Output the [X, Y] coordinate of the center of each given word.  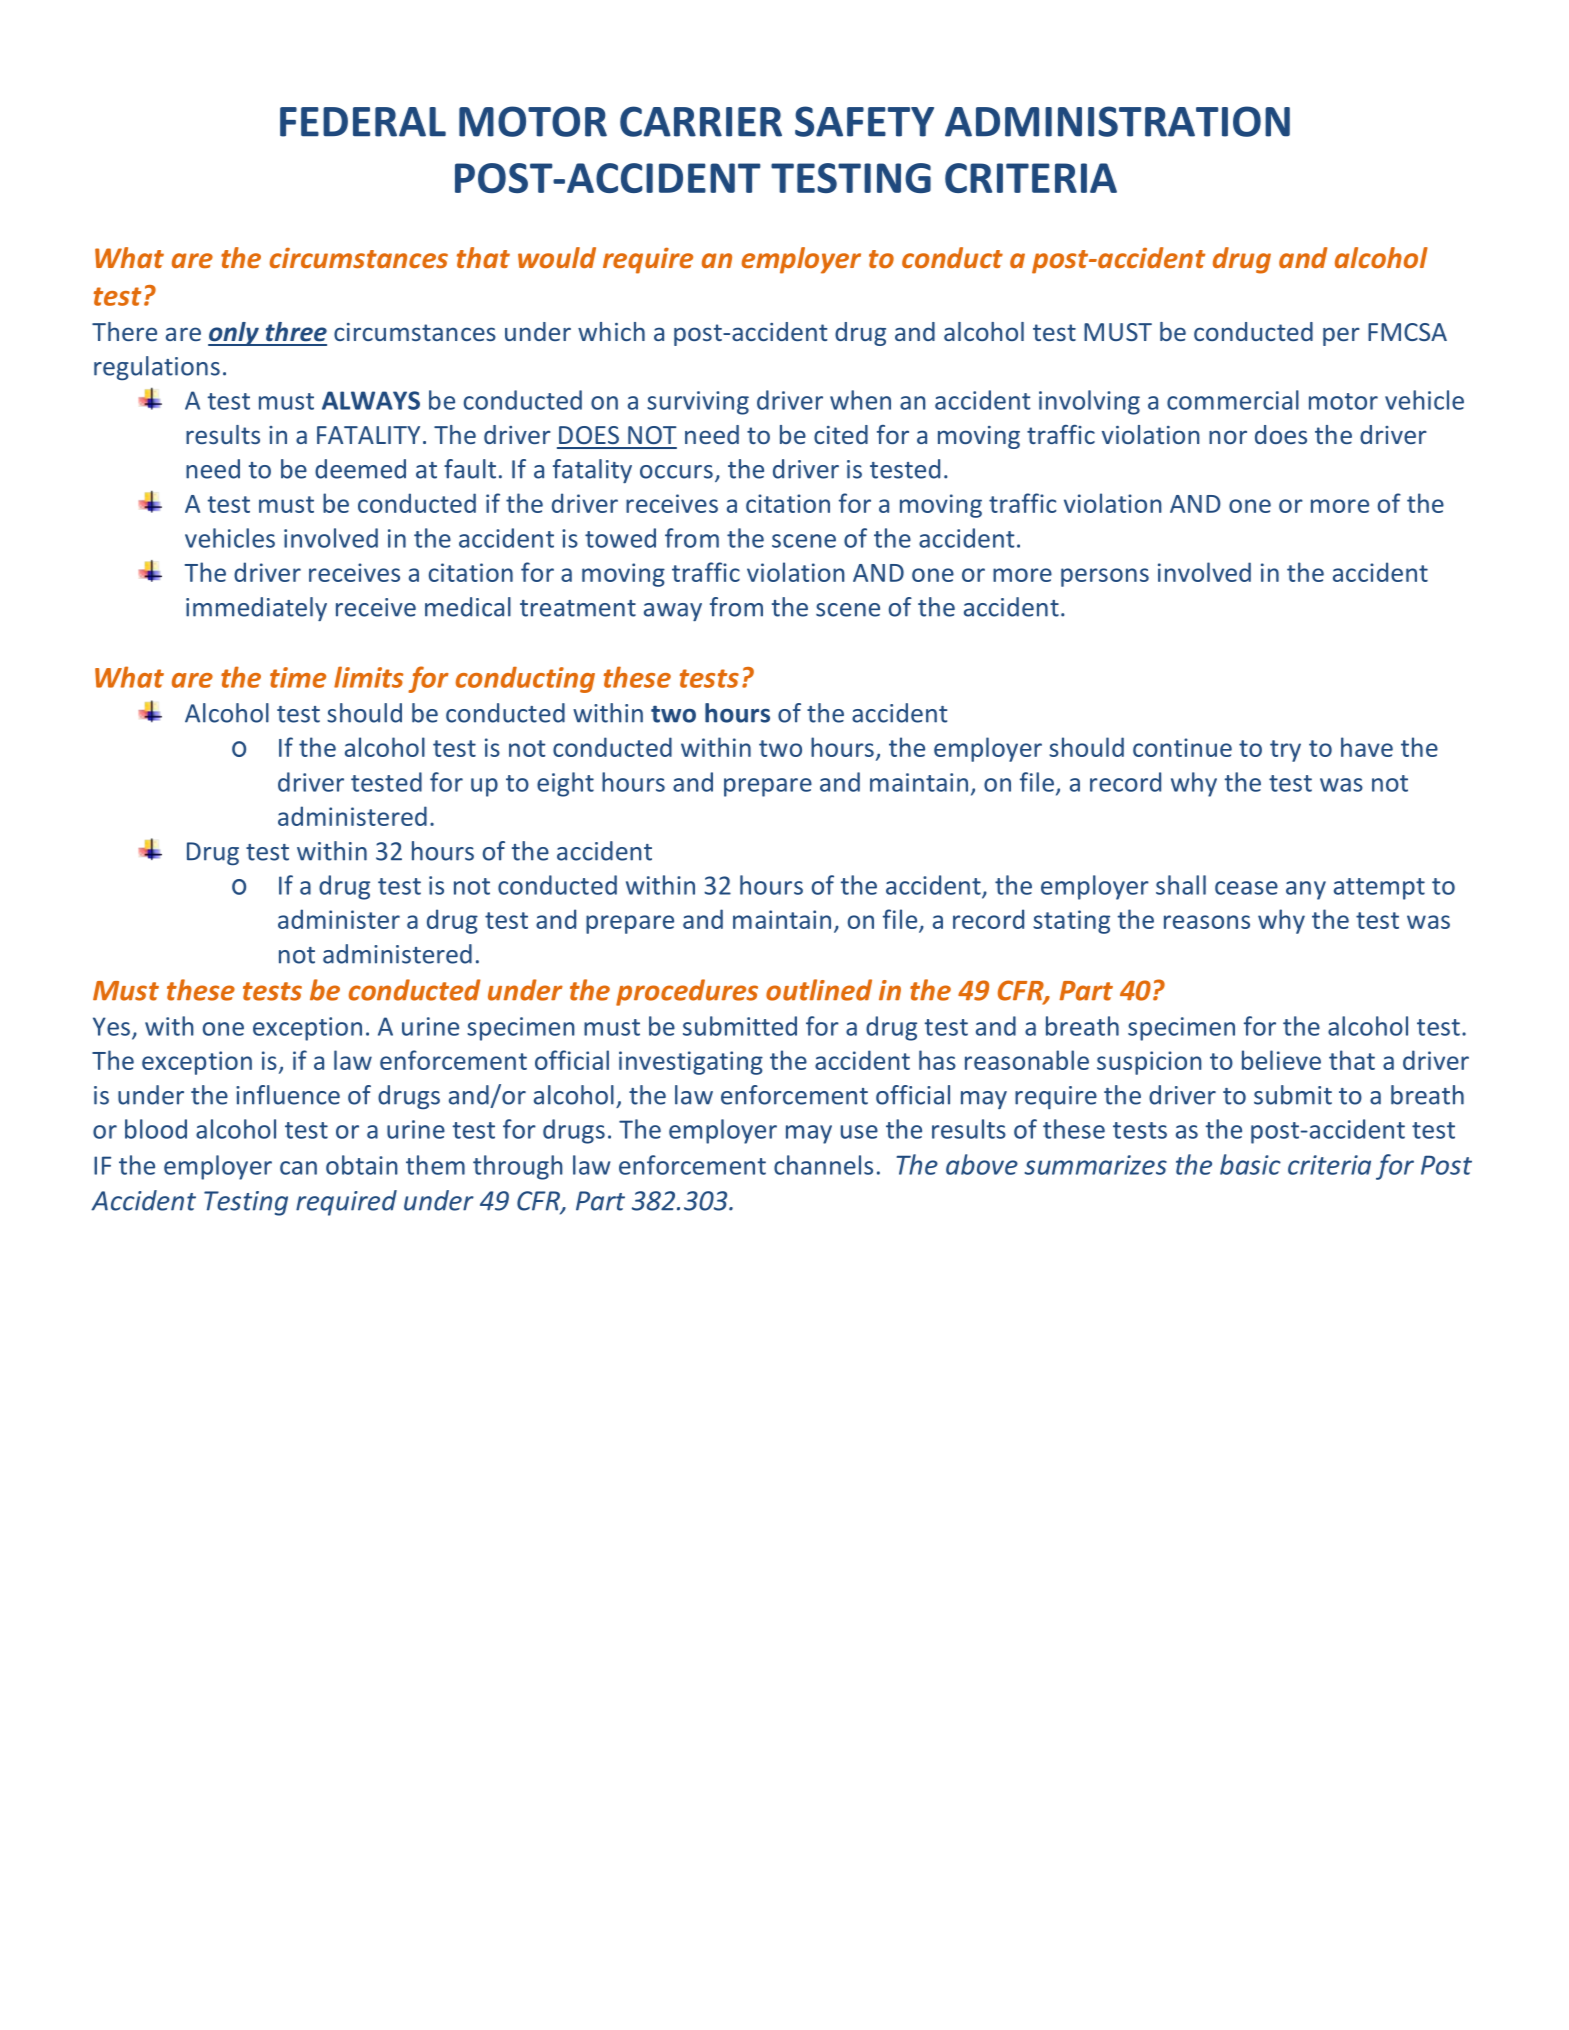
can [298, 1168]
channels [823, 1165]
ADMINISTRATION [1117, 121]
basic [1250, 1164]
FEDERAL [363, 122]
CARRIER [701, 121]
